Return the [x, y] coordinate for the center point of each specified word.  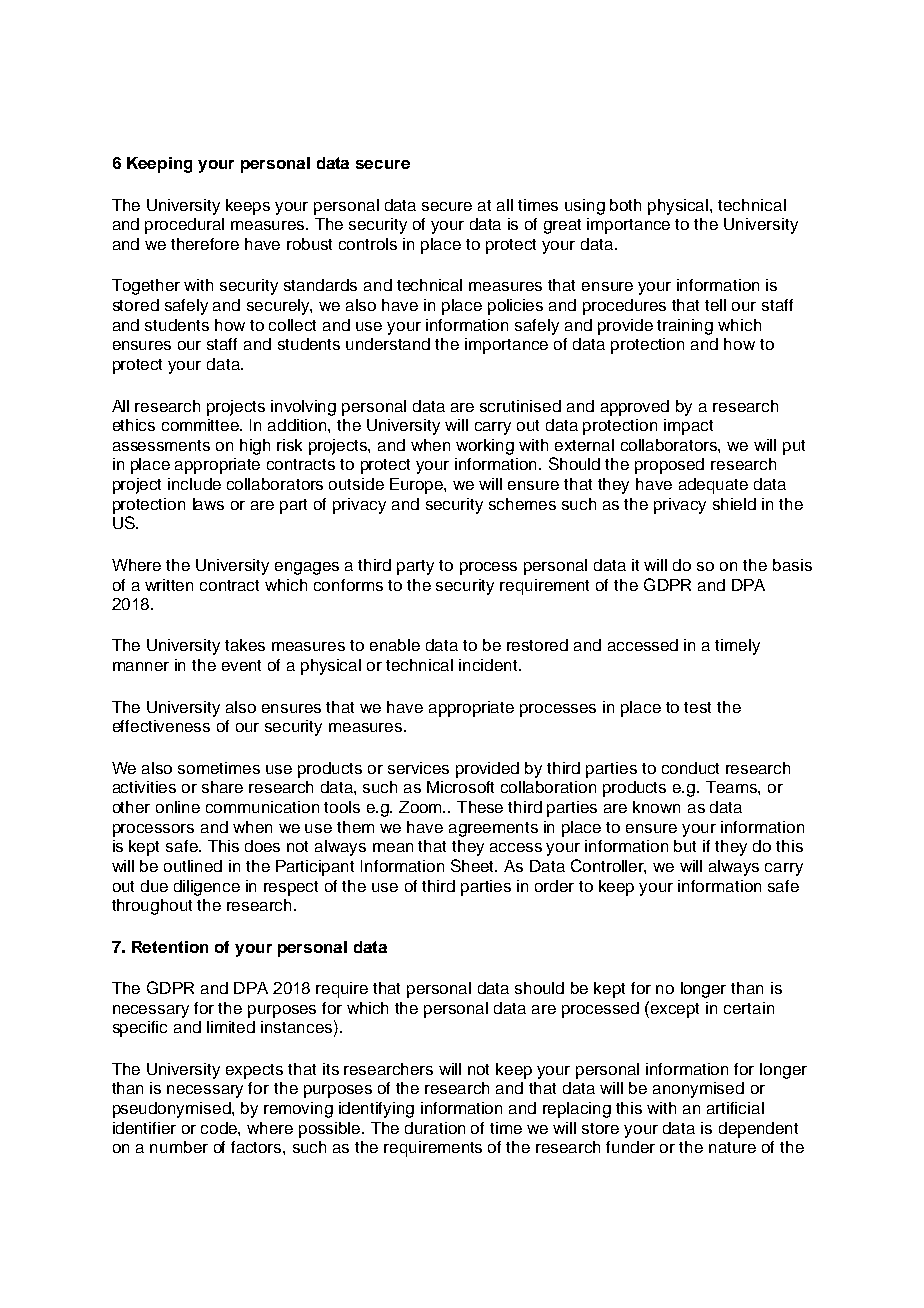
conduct [690, 768]
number [179, 1147]
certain [749, 1008]
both [625, 205]
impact [688, 427]
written [169, 585]
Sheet [474, 865]
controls [368, 244]
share [222, 787]
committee [202, 425]
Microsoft [460, 787]
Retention [170, 947]
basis [792, 565]
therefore [205, 244]
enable [395, 645]
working [485, 447]
